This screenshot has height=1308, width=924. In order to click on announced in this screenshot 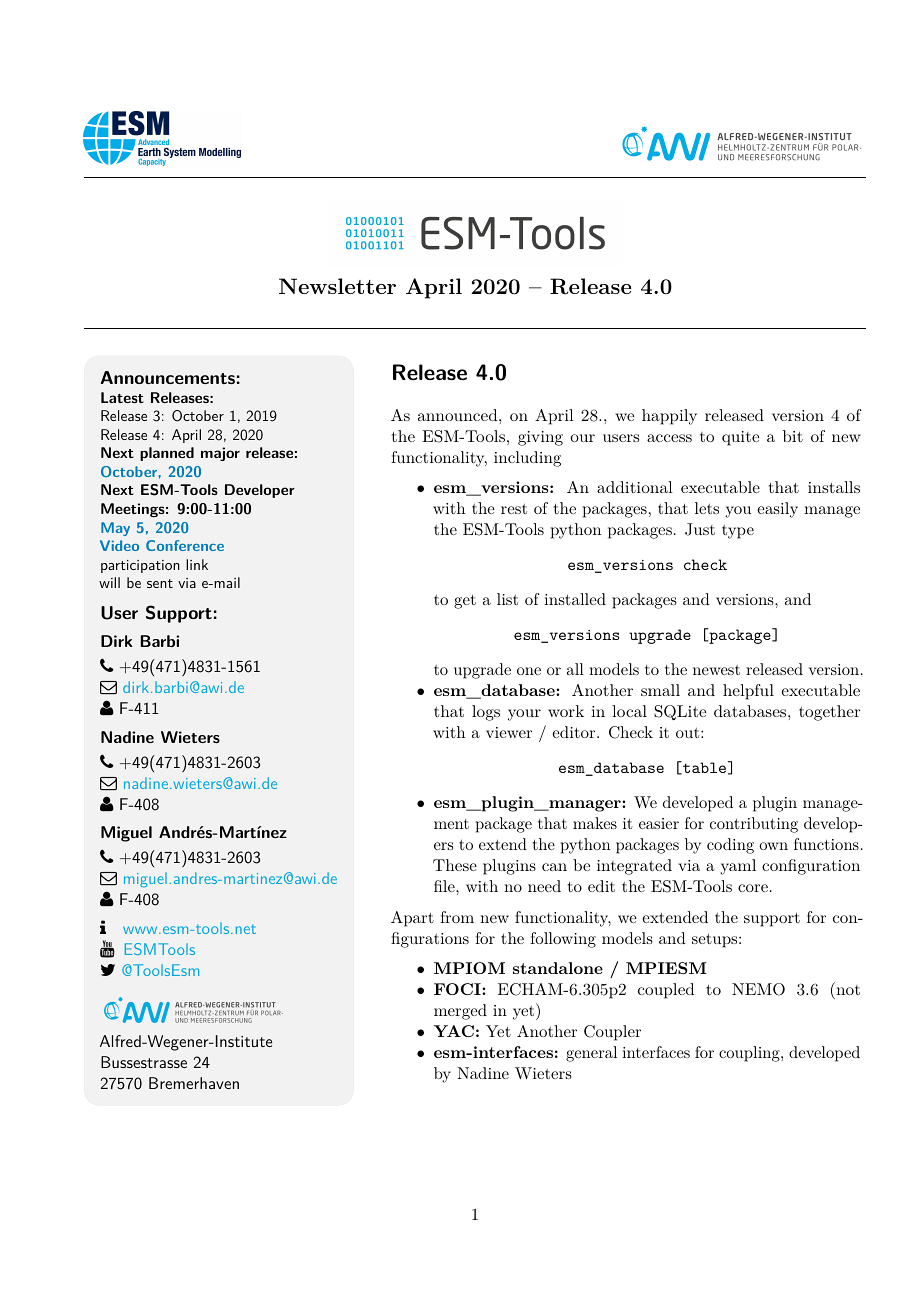, I will do `click(459, 415)`.
